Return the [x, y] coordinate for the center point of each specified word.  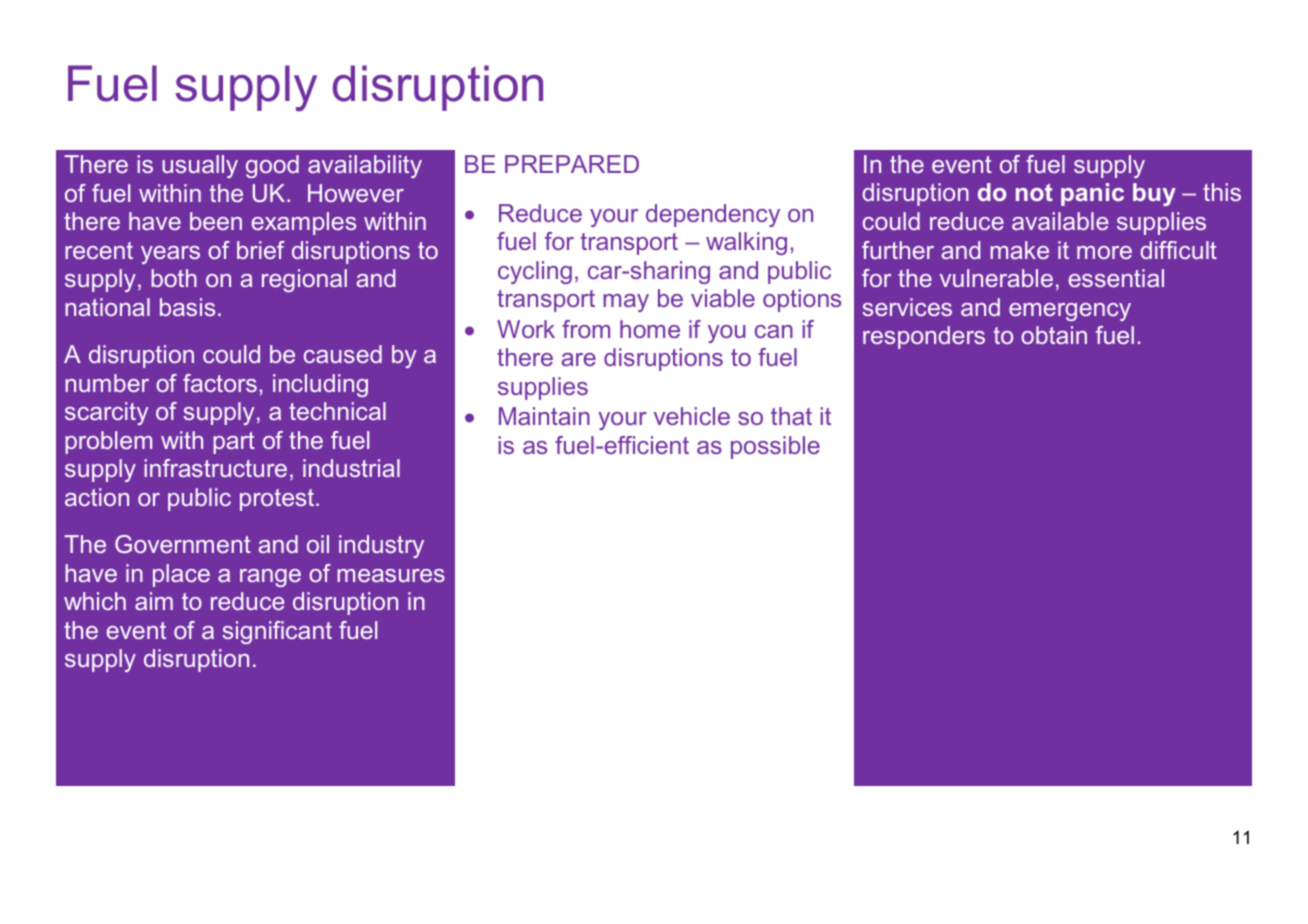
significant [277, 632]
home [650, 329]
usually [200, 166]
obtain [1054, 335]
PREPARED [572, 164]
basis [187, 307]
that [791, 416]
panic [1092, 194]
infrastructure [215, 468]
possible [775, 447]
